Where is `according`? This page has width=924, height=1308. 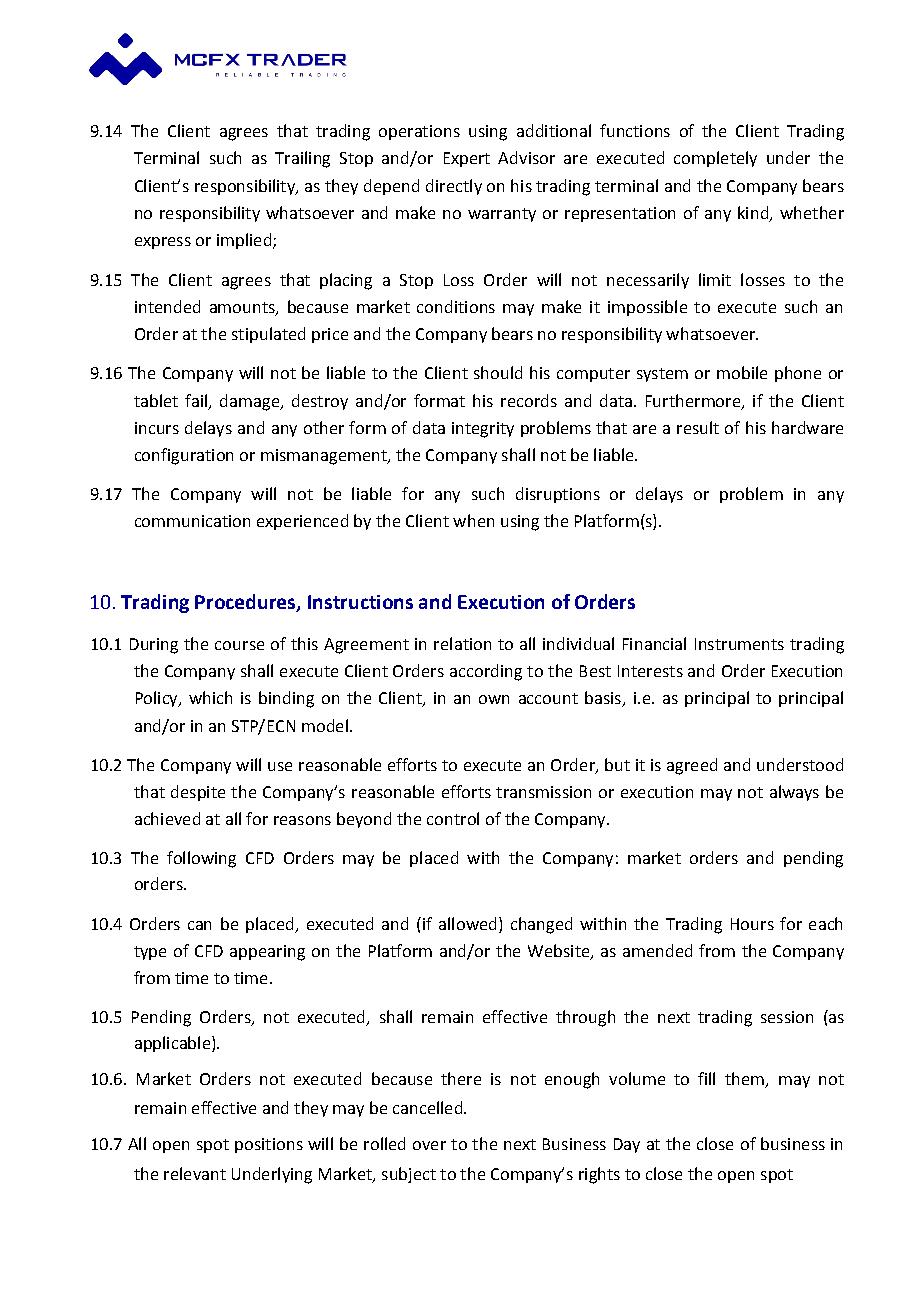 according is located at coordinates (486, 672).
